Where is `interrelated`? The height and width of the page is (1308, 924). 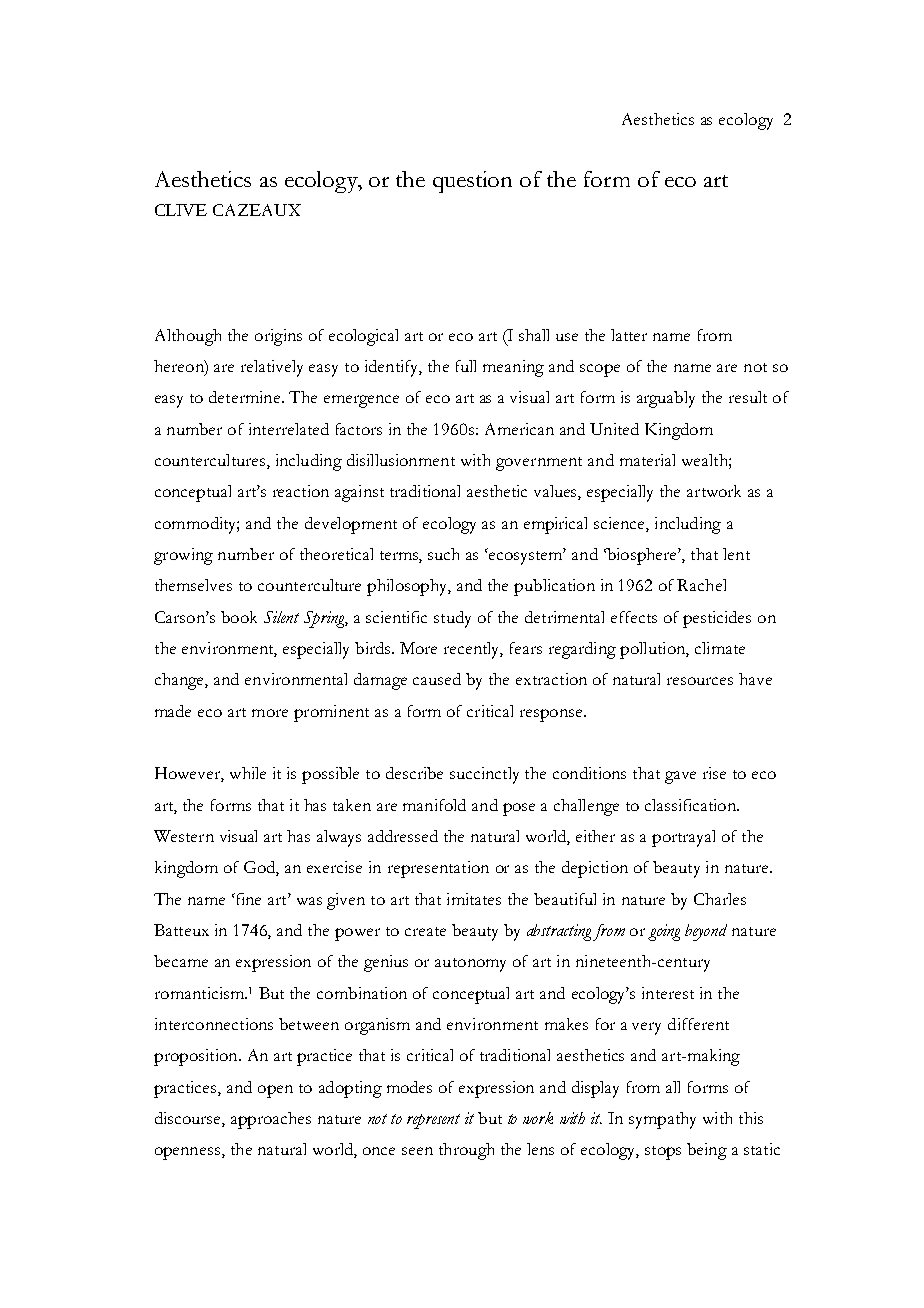 interrelated is located at coordinates (289, 429).
